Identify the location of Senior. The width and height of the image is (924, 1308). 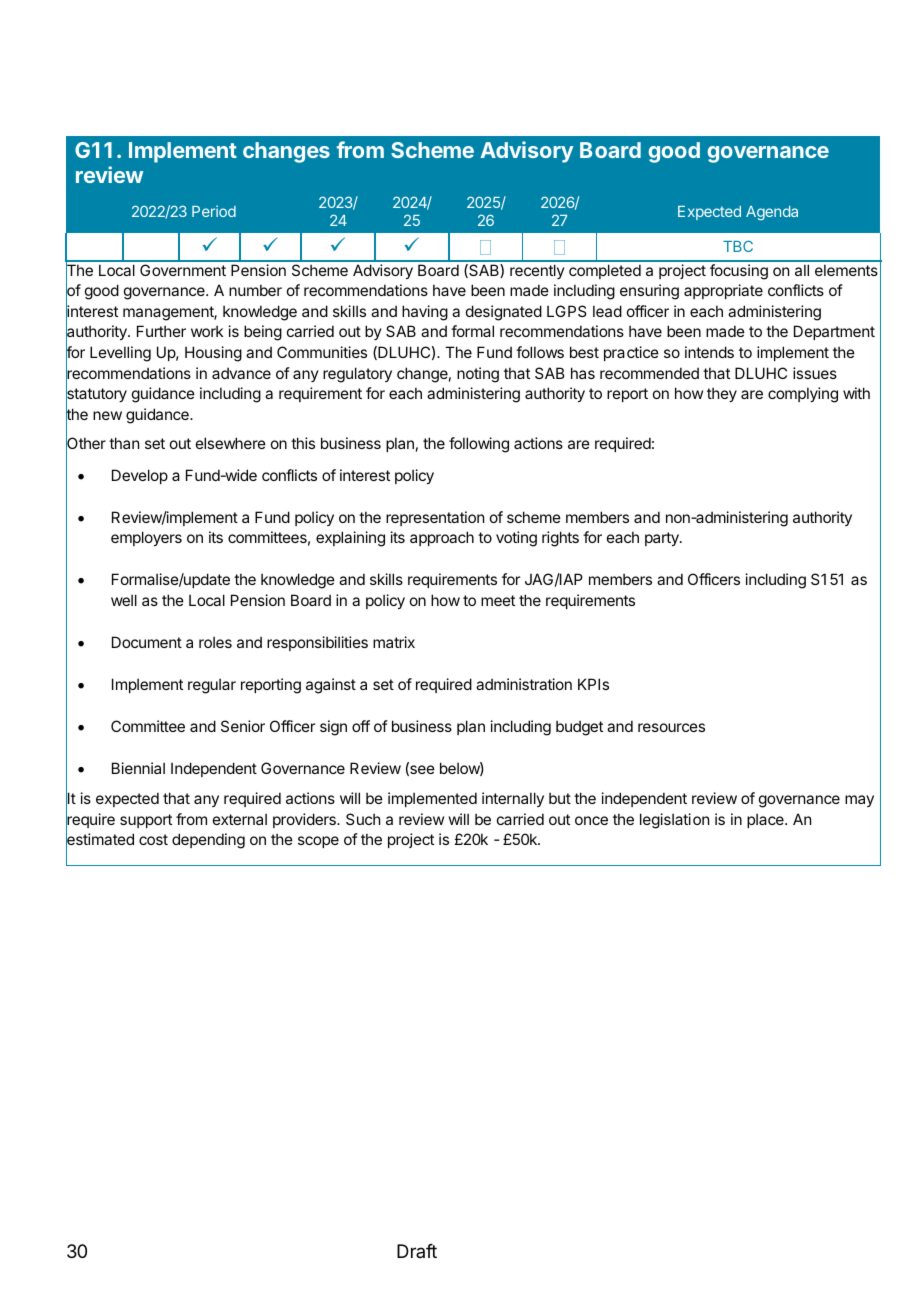
(243, 726).
